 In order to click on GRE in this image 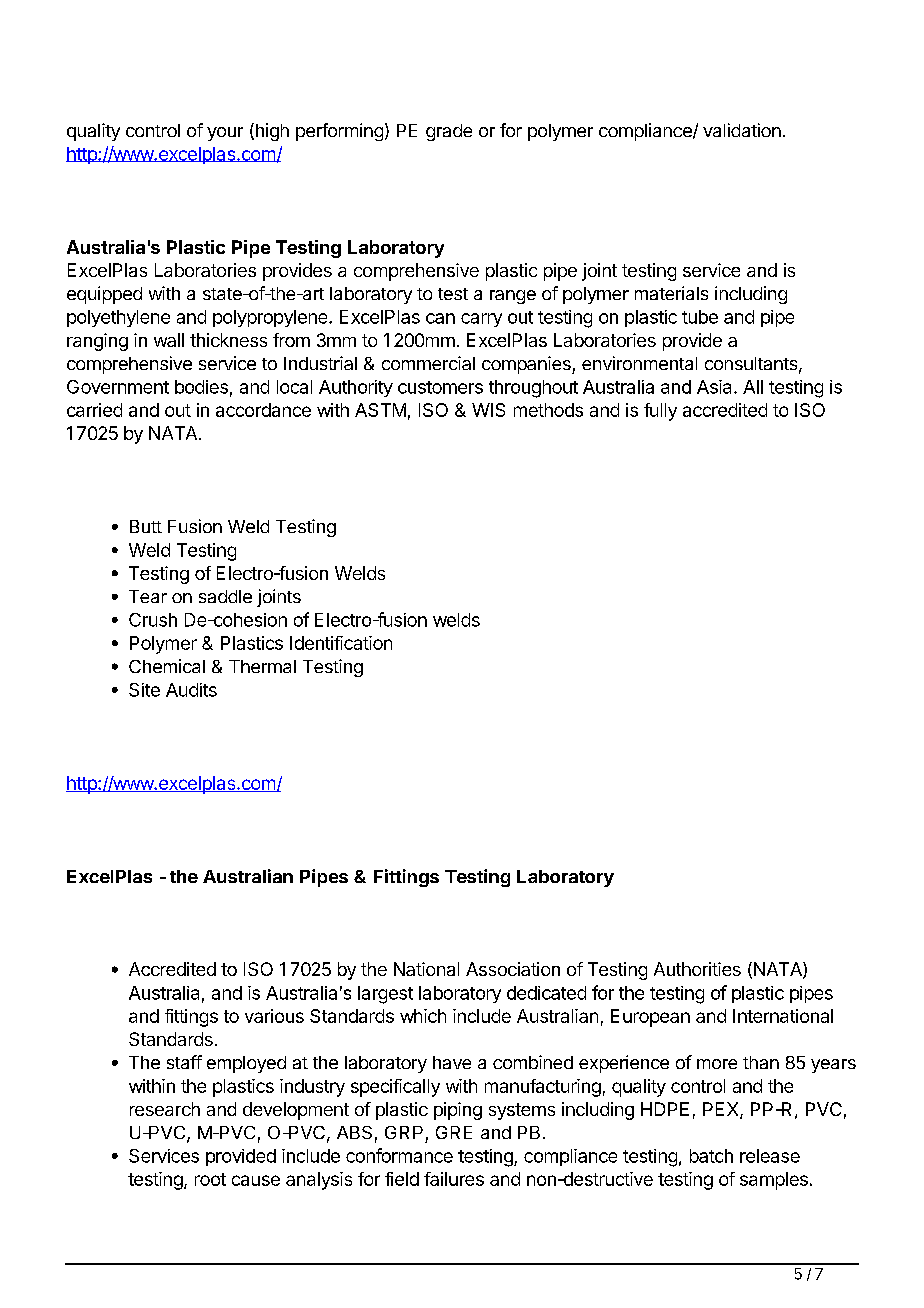, I will do `click(454, 1132)`.
